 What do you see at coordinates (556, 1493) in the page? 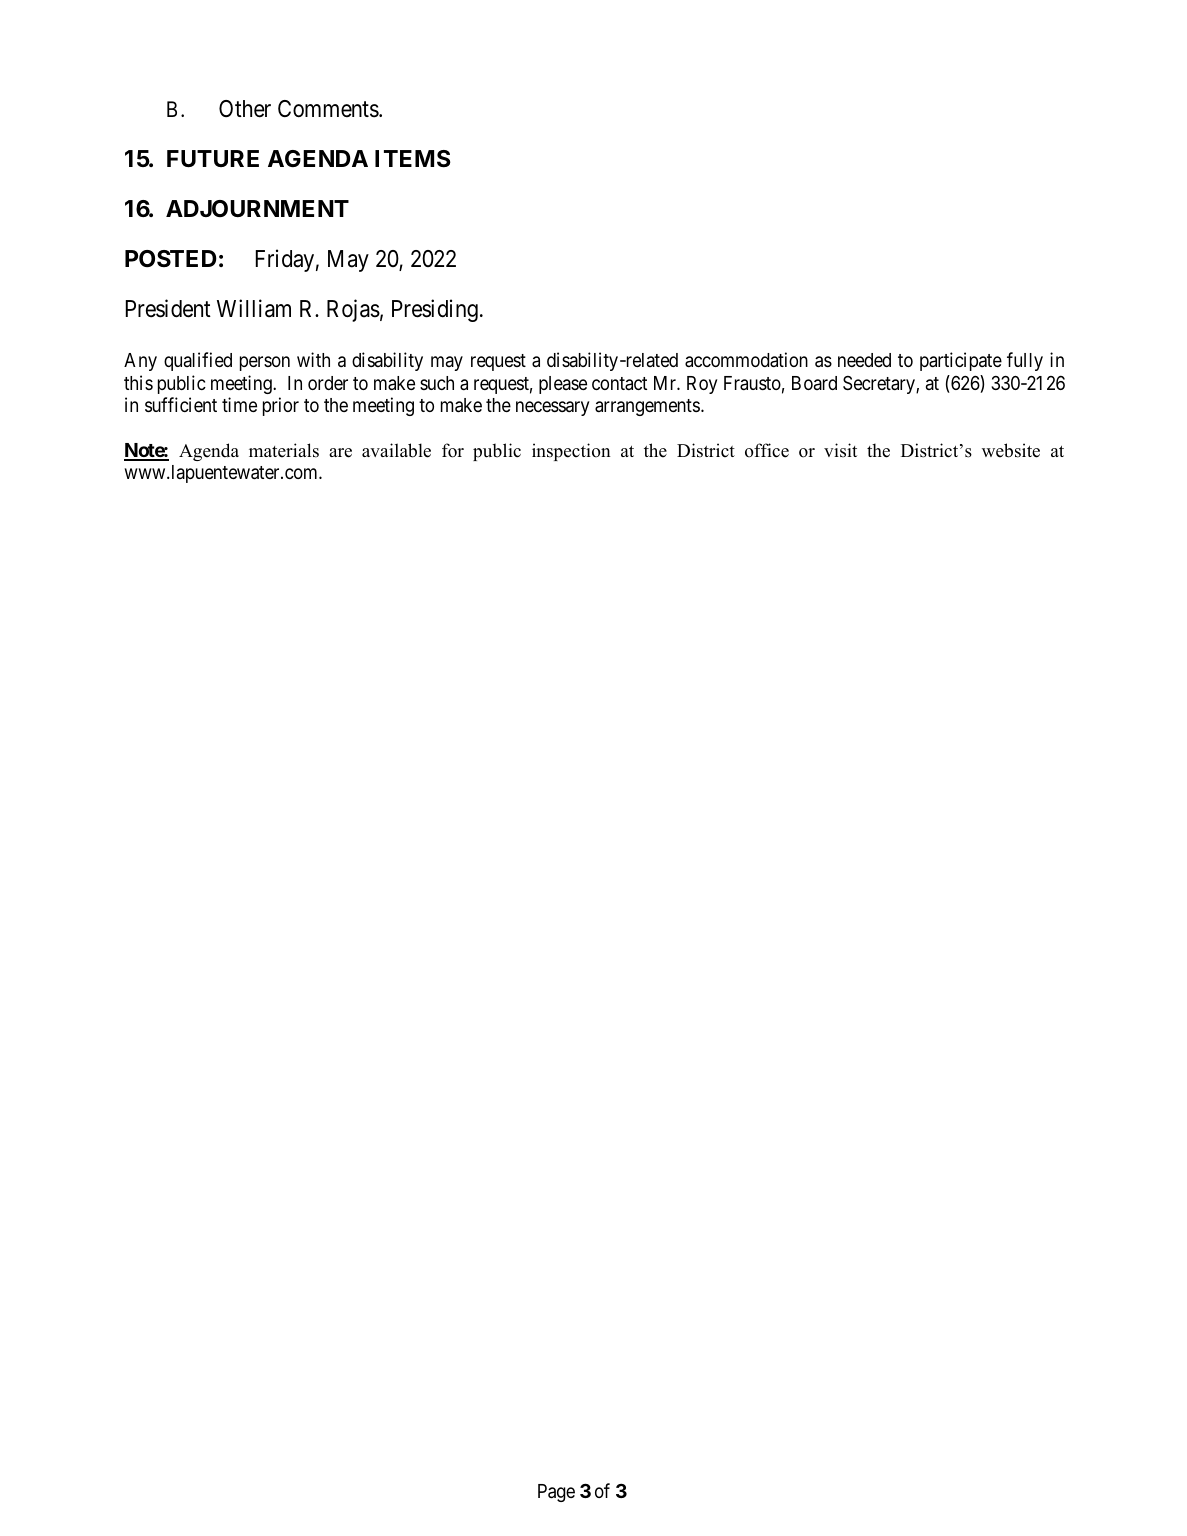
I see `Page` at bounding box center [556, 1493].
